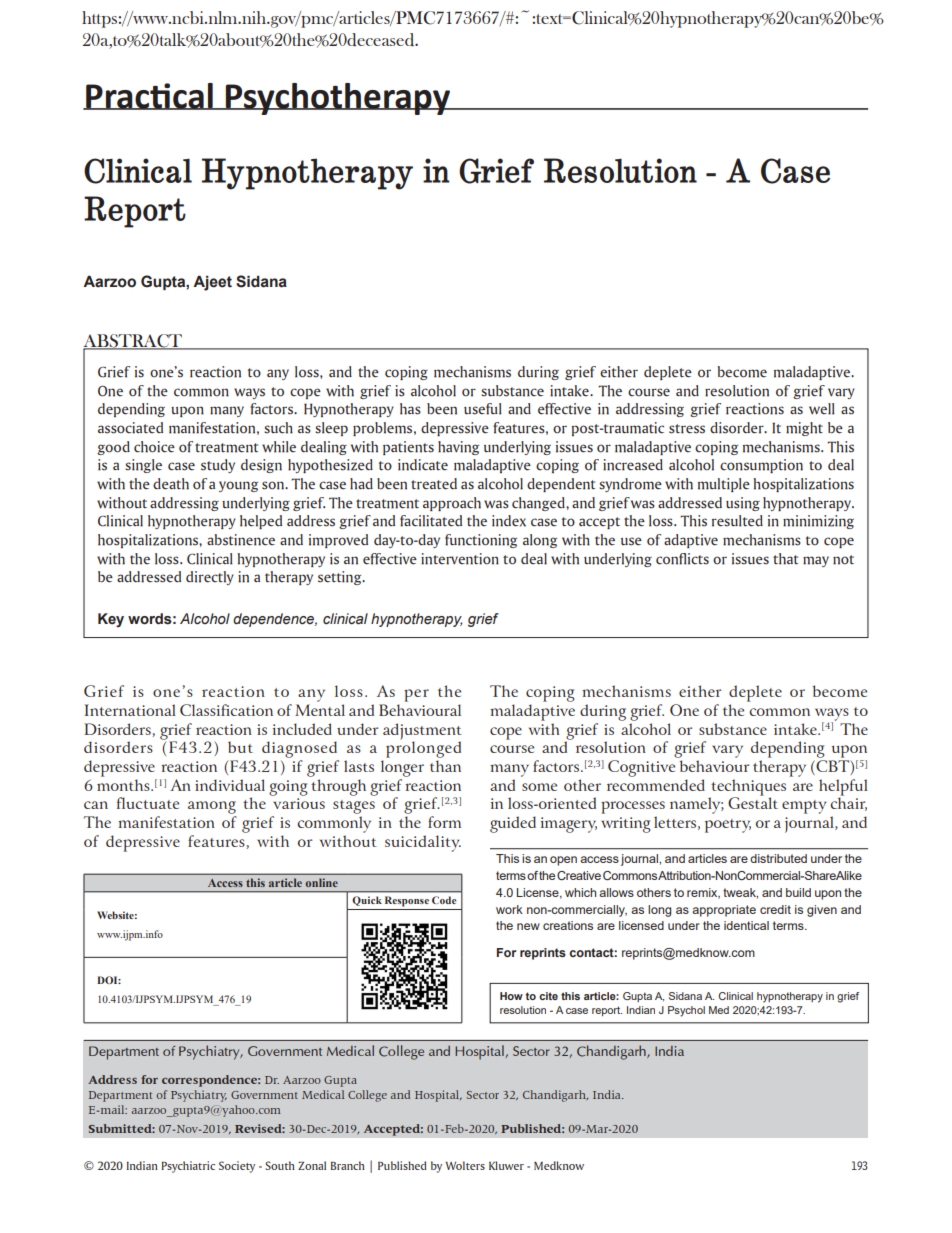 This page has height=1233, width=952. Describe the element at coordinates (506, 1165) in the page. I see `Kluwer` at that location.
